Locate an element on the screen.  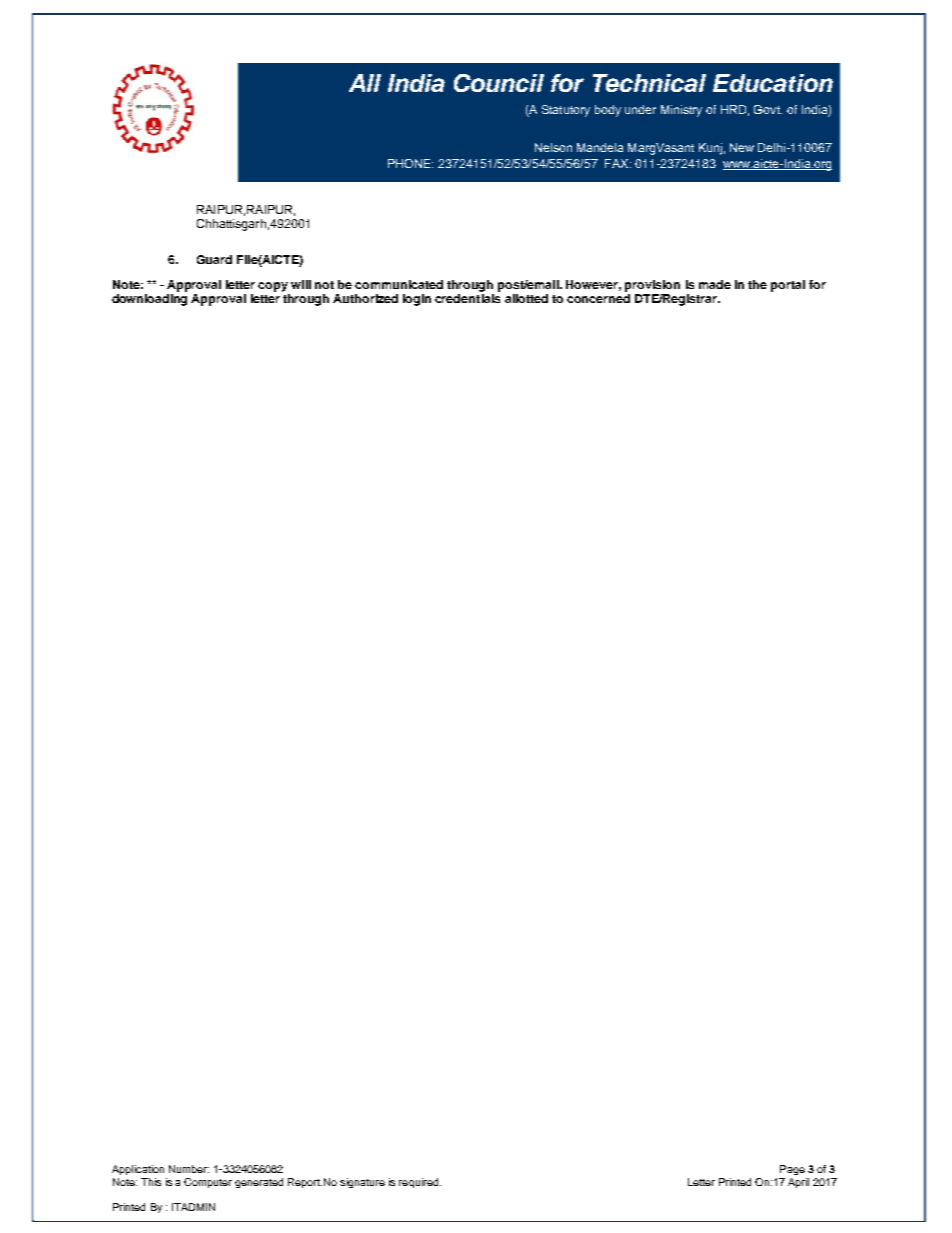
made is located at coordinates (715, 284).
